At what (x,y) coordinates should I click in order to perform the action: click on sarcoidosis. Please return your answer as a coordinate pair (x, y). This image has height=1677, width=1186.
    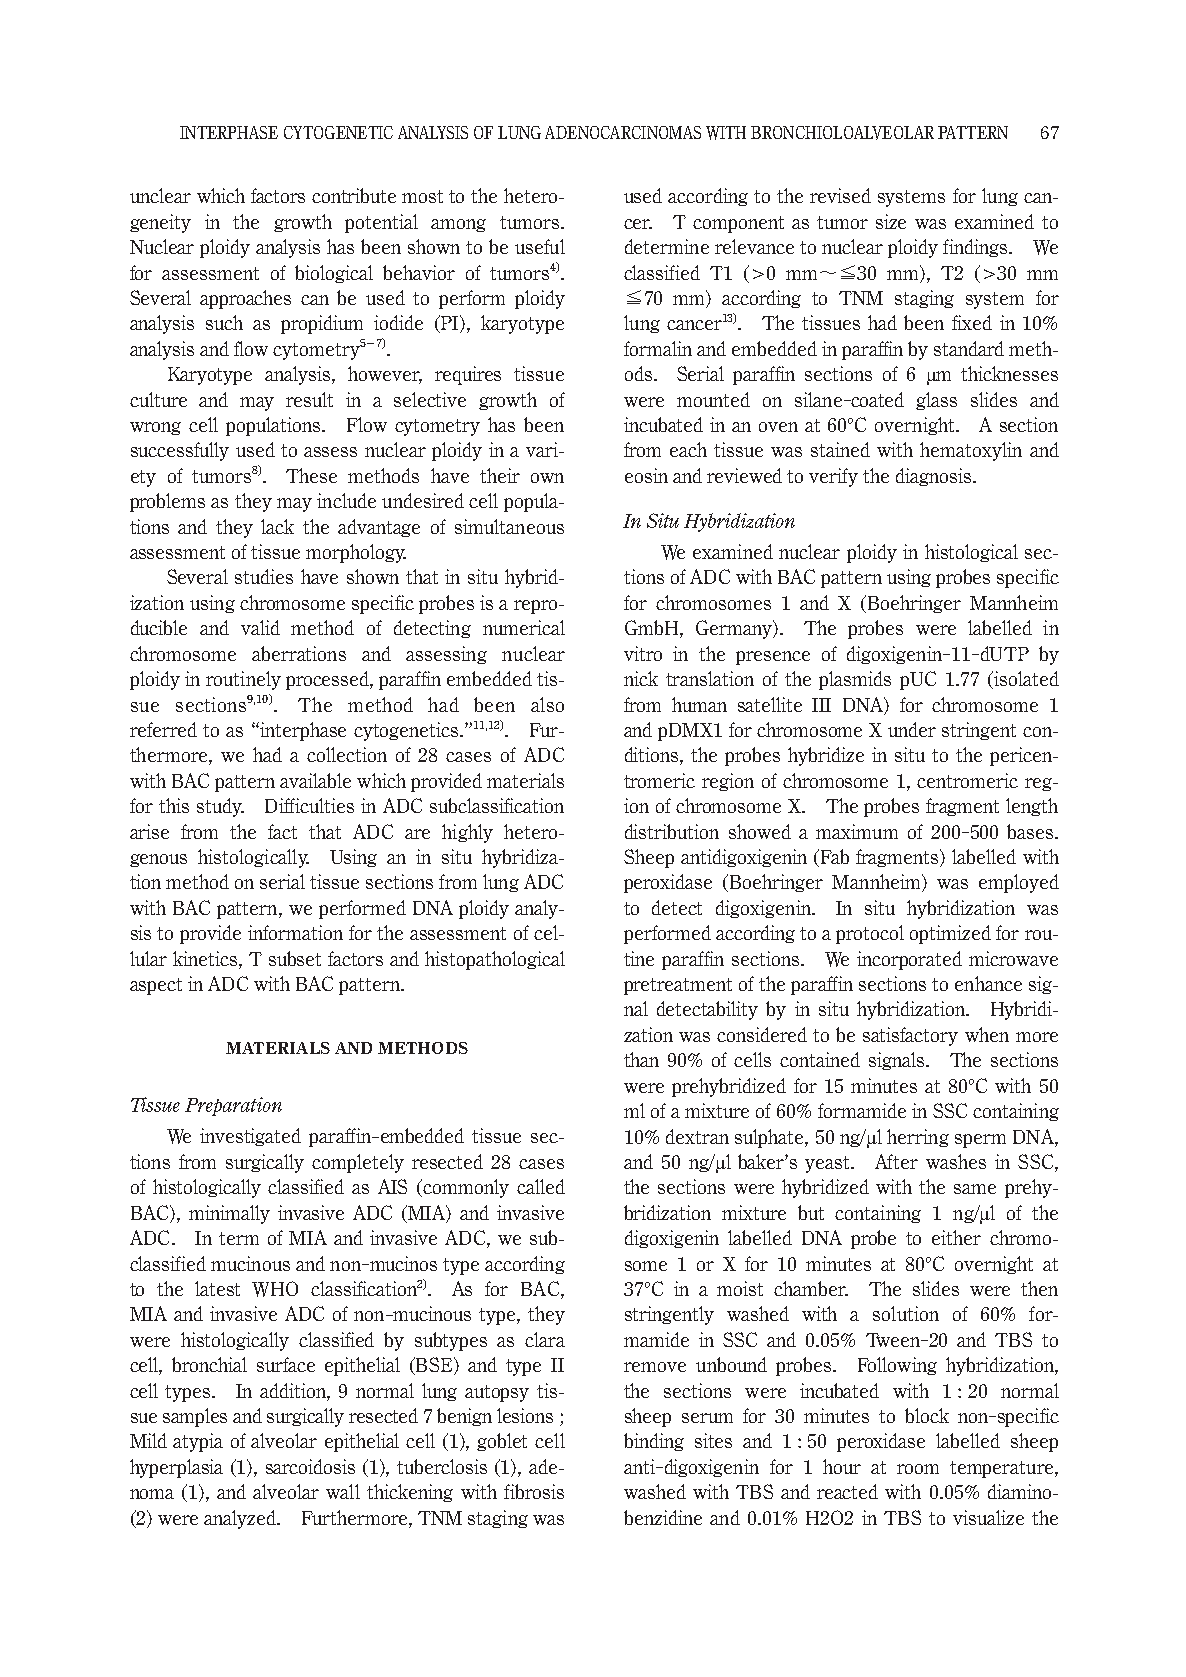
    Looking at the image, I should click on (310, 1466).
